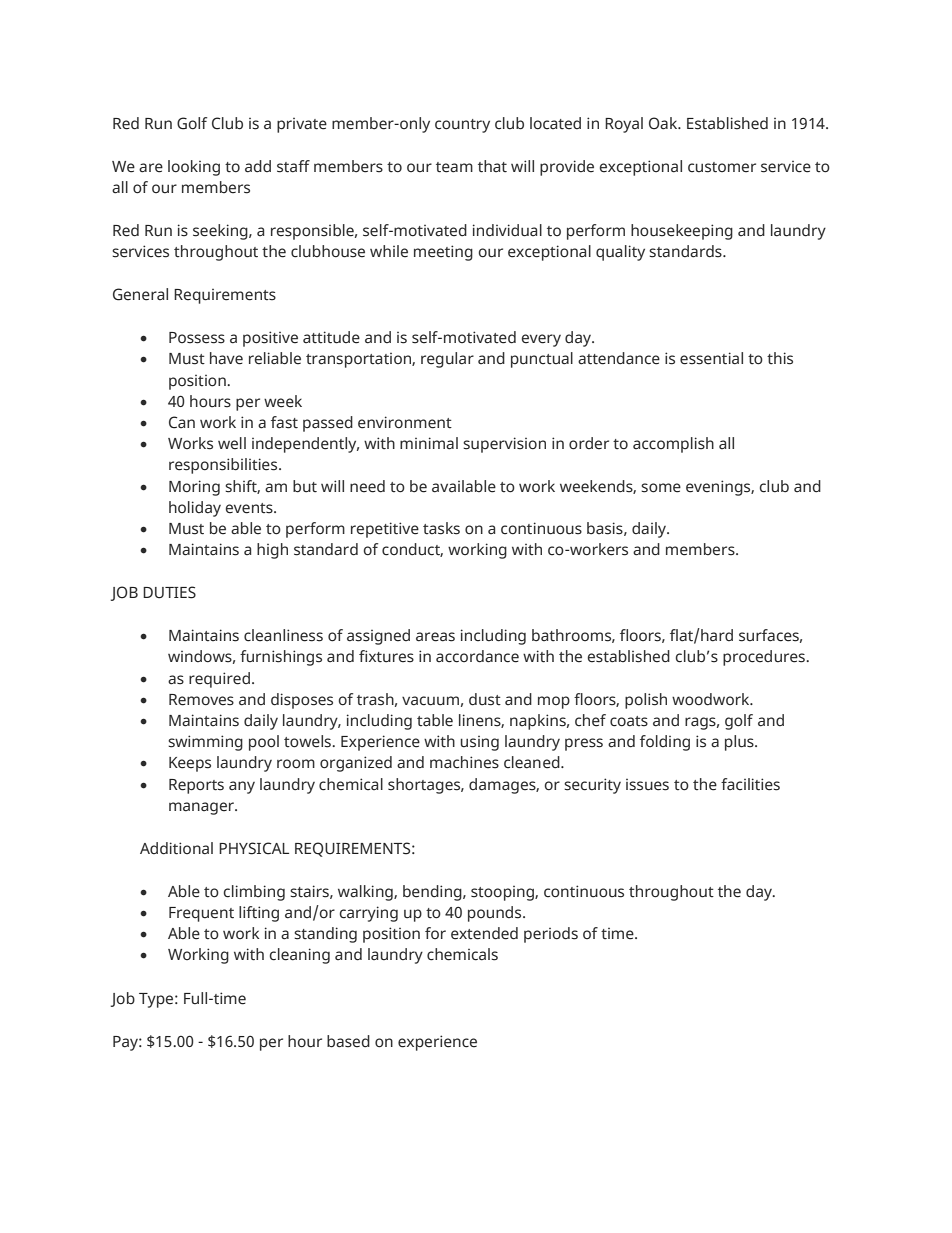 Image resolution: width=952 pixels, height=1233 pixels. Describe the element at coordinates (203, 808) in the page. I see `manager` at that location.
